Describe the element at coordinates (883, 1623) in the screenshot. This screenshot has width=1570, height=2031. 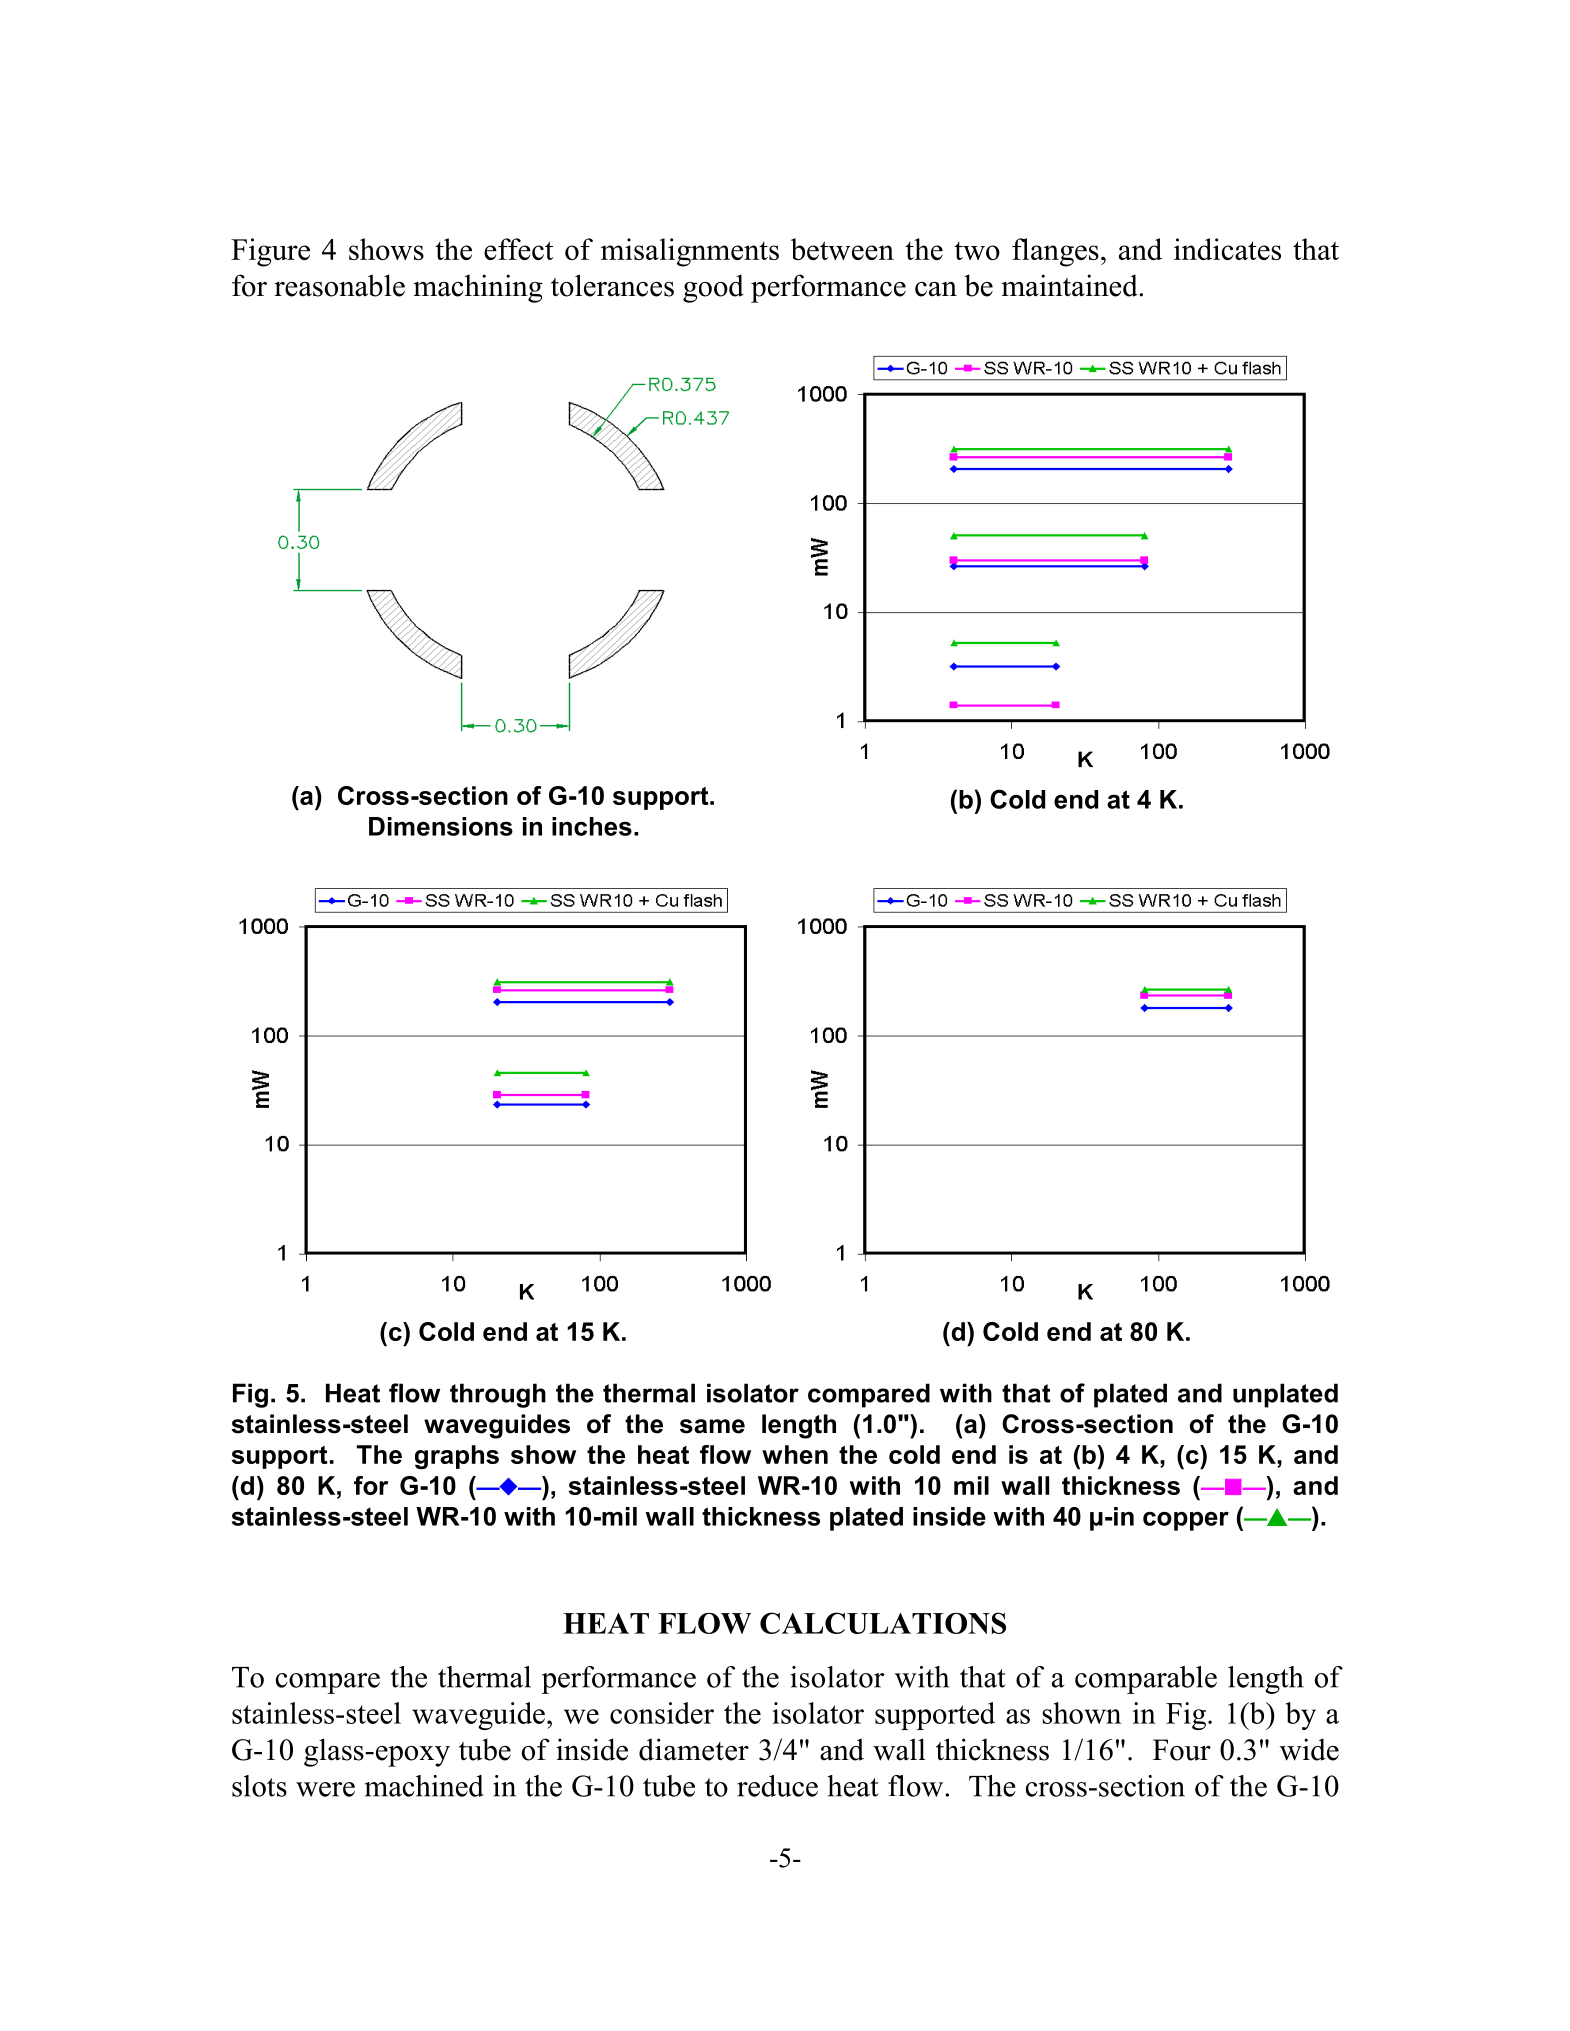
I see `CALCULATIONS` at that location.
